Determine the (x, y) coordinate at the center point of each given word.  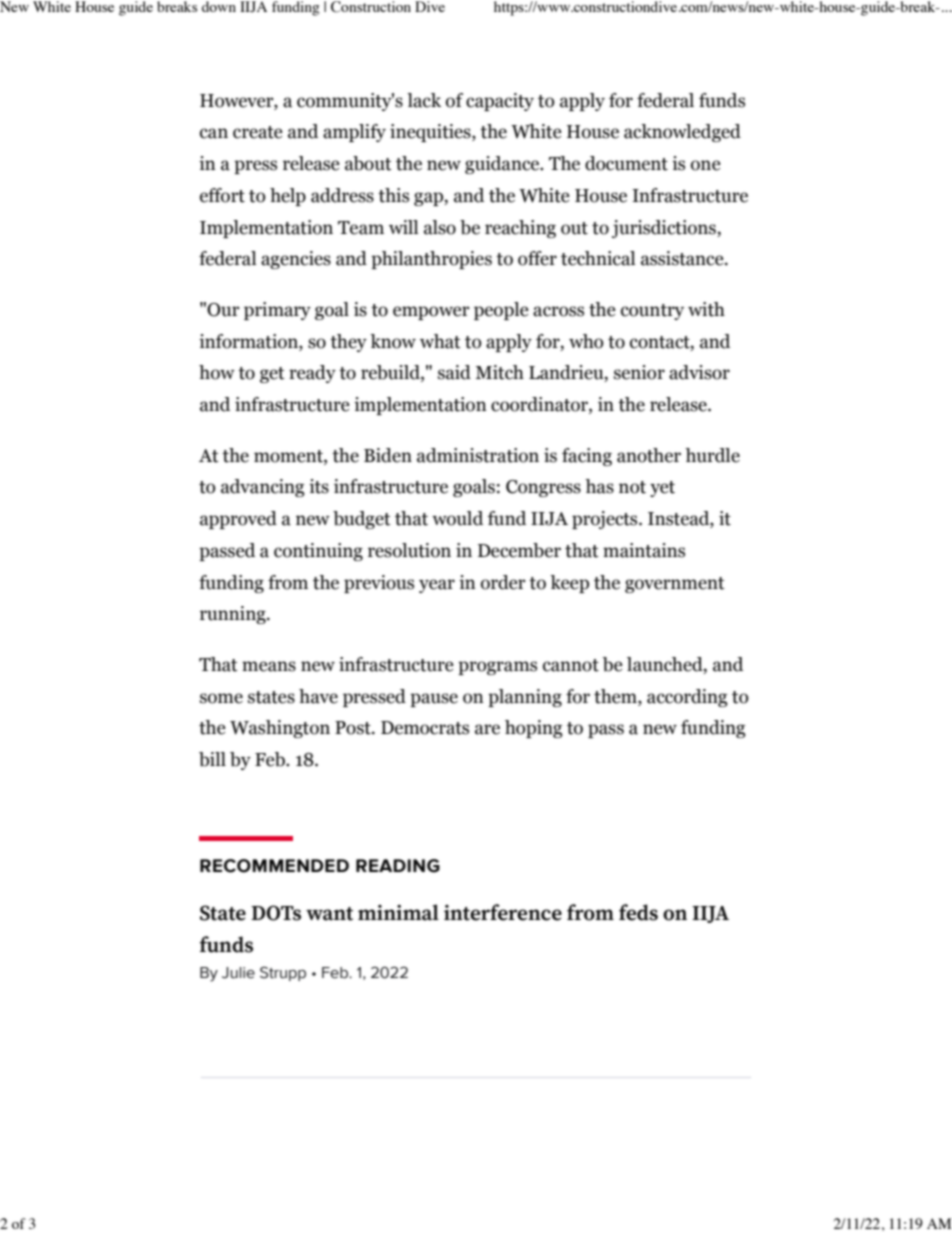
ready (312, 374)
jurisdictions (665, 229)
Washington (280, 729)
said (454, 372)
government (675, 585)
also (440, 227)
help (288, 197)
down (219, 6)
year (437, 586)
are (487, 729)
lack (424, 100)
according (687, 698)
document (626, 163)
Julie (238, 973)
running (234, 615)
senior (639, 372)
